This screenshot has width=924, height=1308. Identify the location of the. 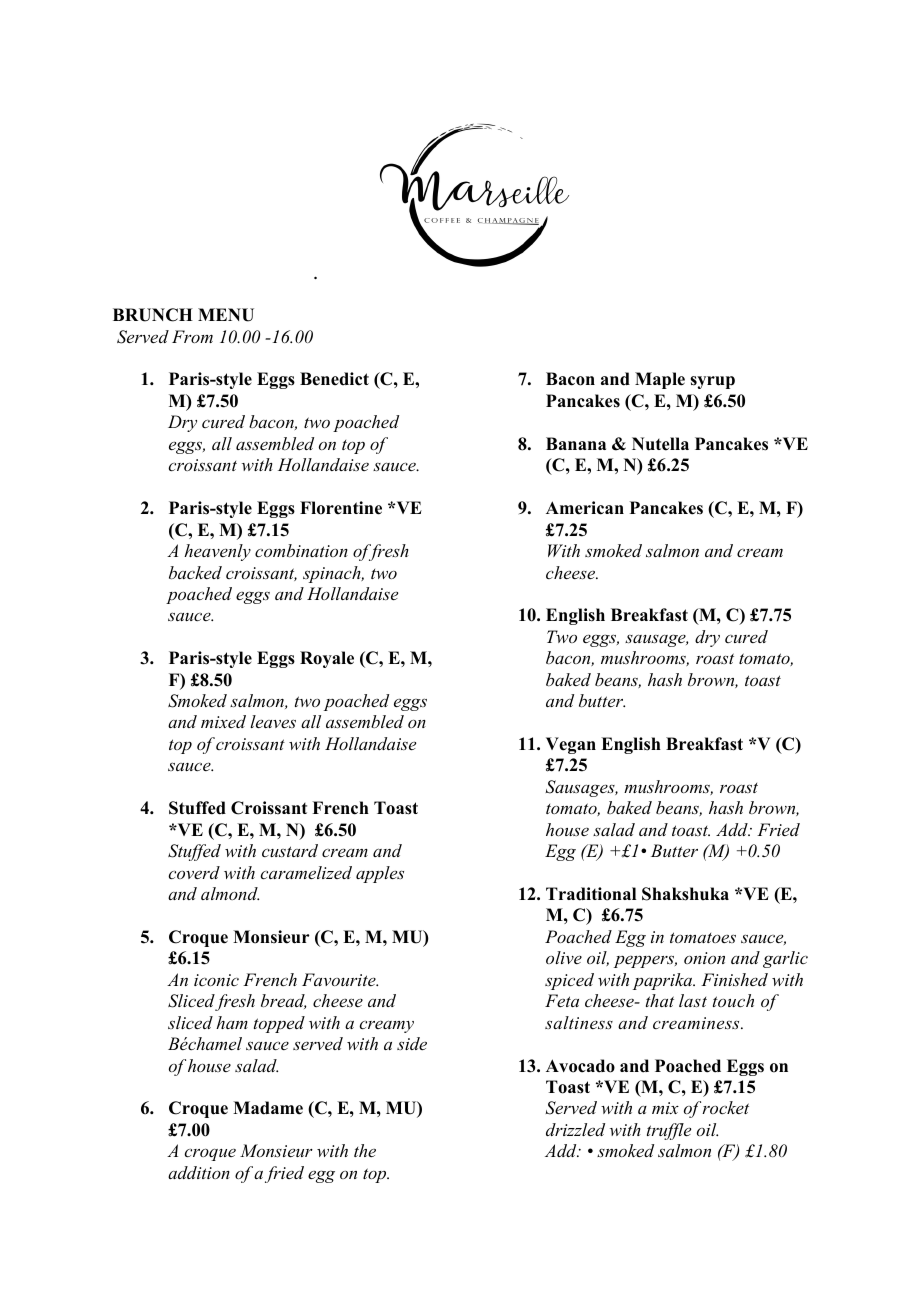
(365, 1150).
